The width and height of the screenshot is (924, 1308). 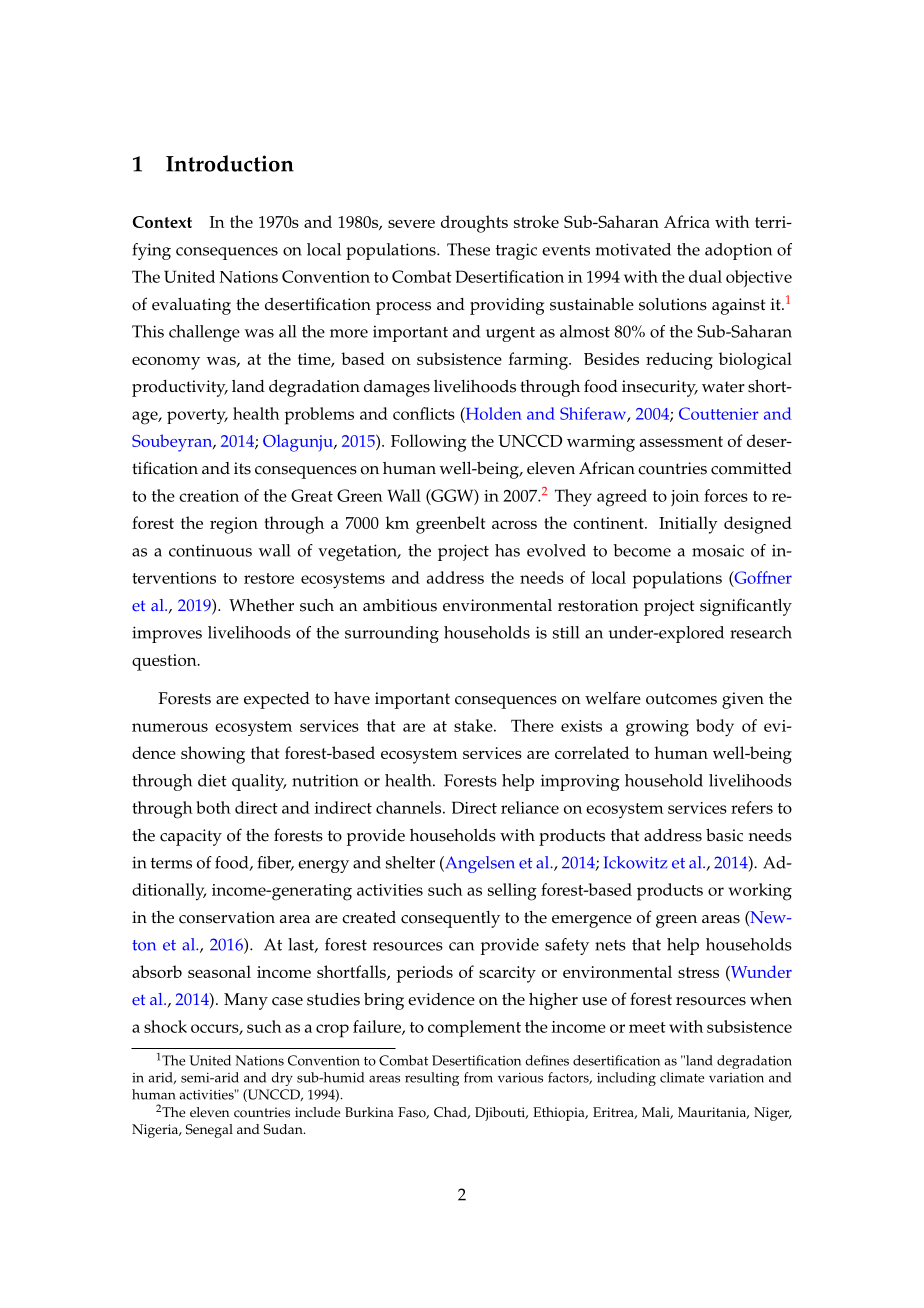 I want to click on surrounding, so click(x=392, y=634).
